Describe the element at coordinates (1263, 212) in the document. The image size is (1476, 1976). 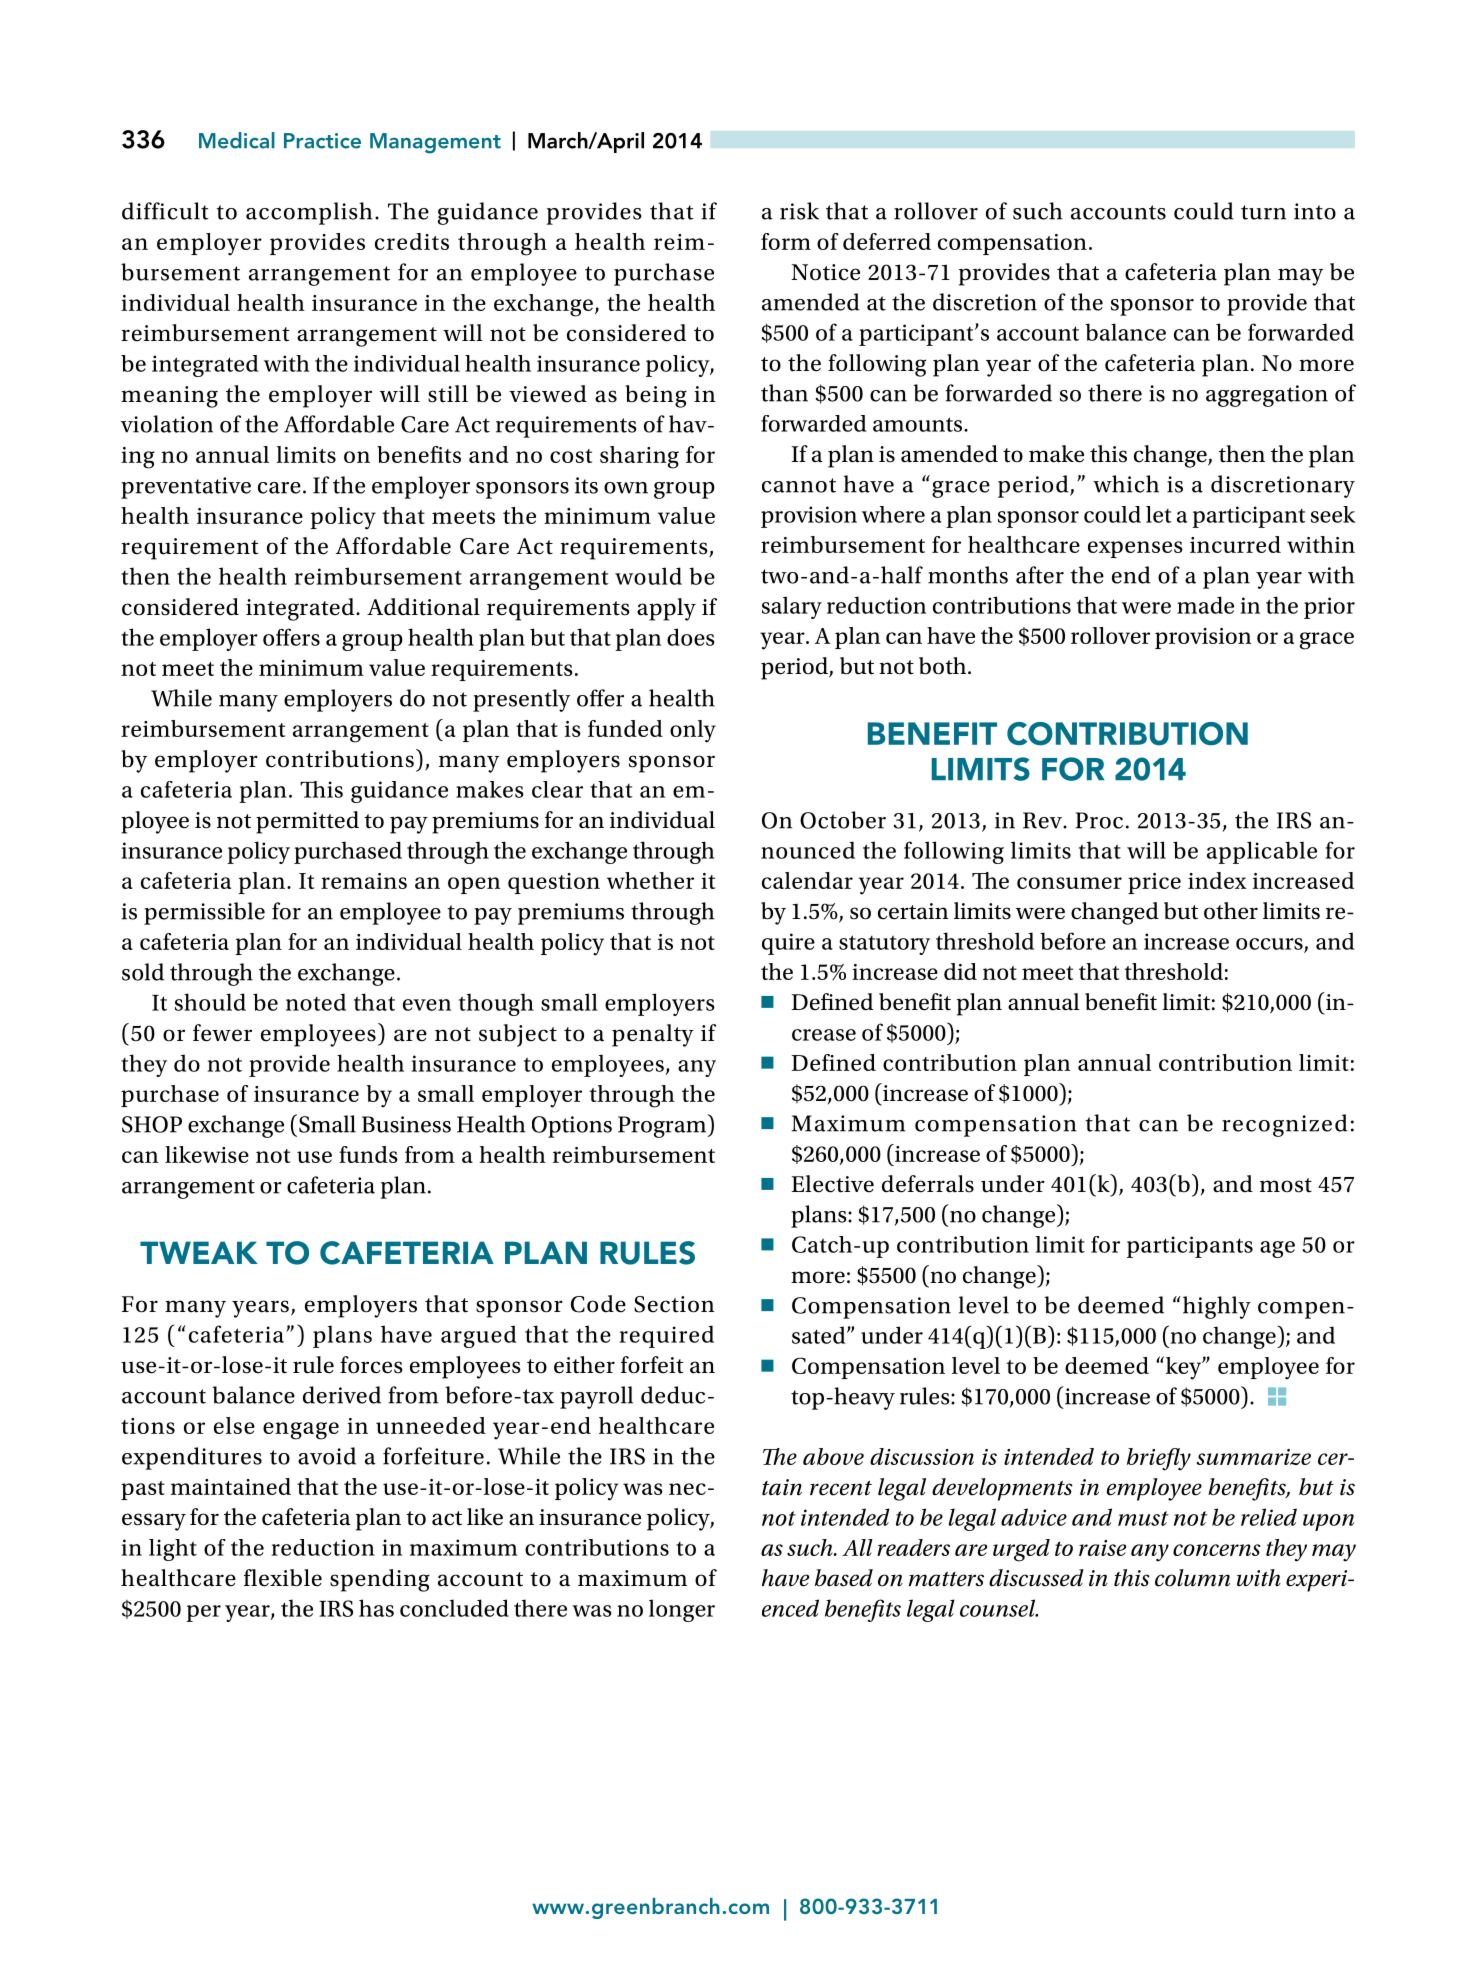
I see `turn` at that location.
